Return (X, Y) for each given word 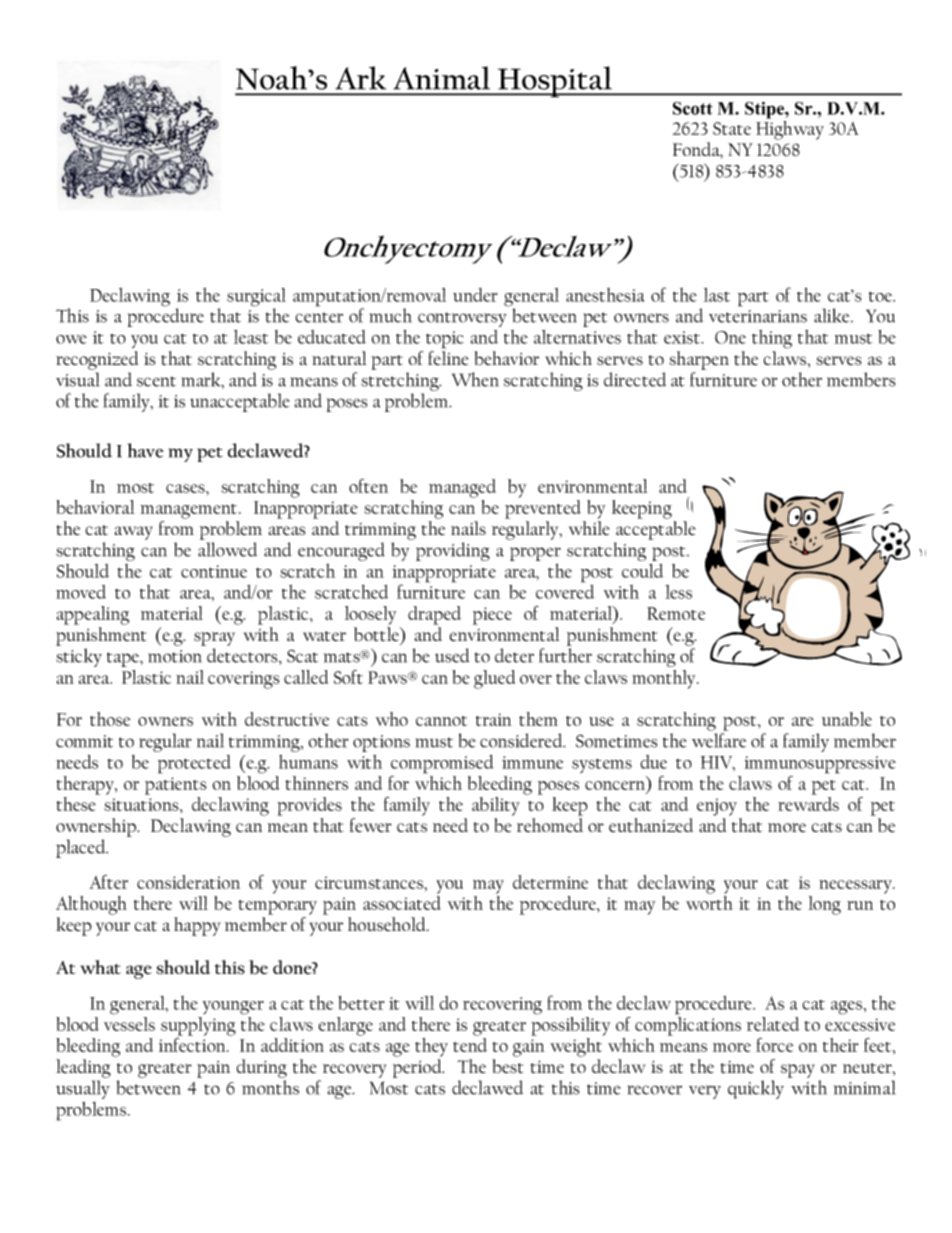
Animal (441, 78)
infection (193, 1043)
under (475, 295)
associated (402, 901)
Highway (790, 130)
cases (186, 488)
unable (847, 719)
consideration (188, 882)
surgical (256, 298)
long (824, 905)
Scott (693, 108)
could (643, 571)
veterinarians (758, 316)
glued (495, 679)
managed (462, 488)
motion (175, 656)
